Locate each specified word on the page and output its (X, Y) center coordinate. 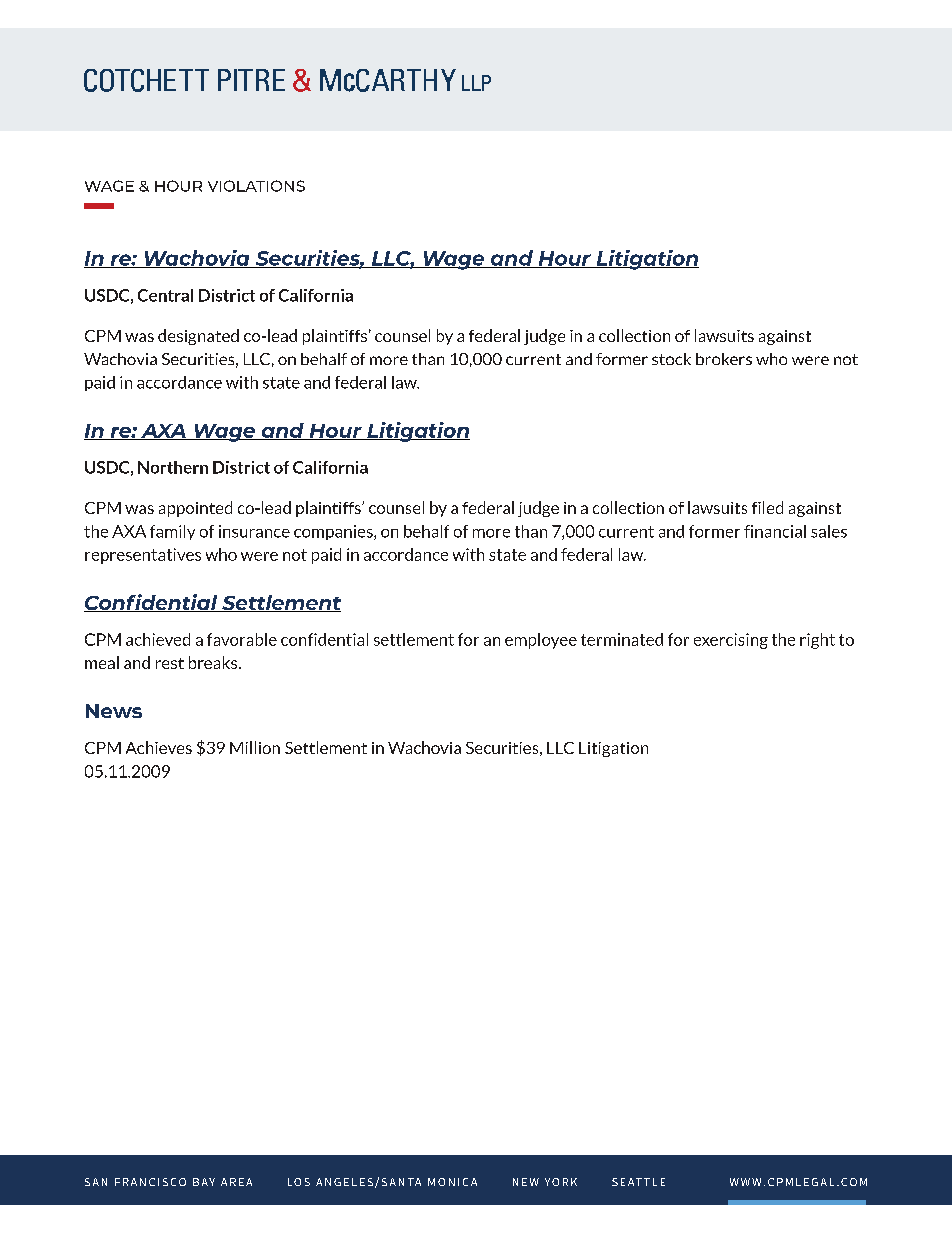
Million (255, 747)
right (817, 641)
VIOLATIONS (256, 186)
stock (671, 359)
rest (170, 663)
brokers (724, 359)
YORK (561, 1182)
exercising (731, 641)
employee (541, 641)
